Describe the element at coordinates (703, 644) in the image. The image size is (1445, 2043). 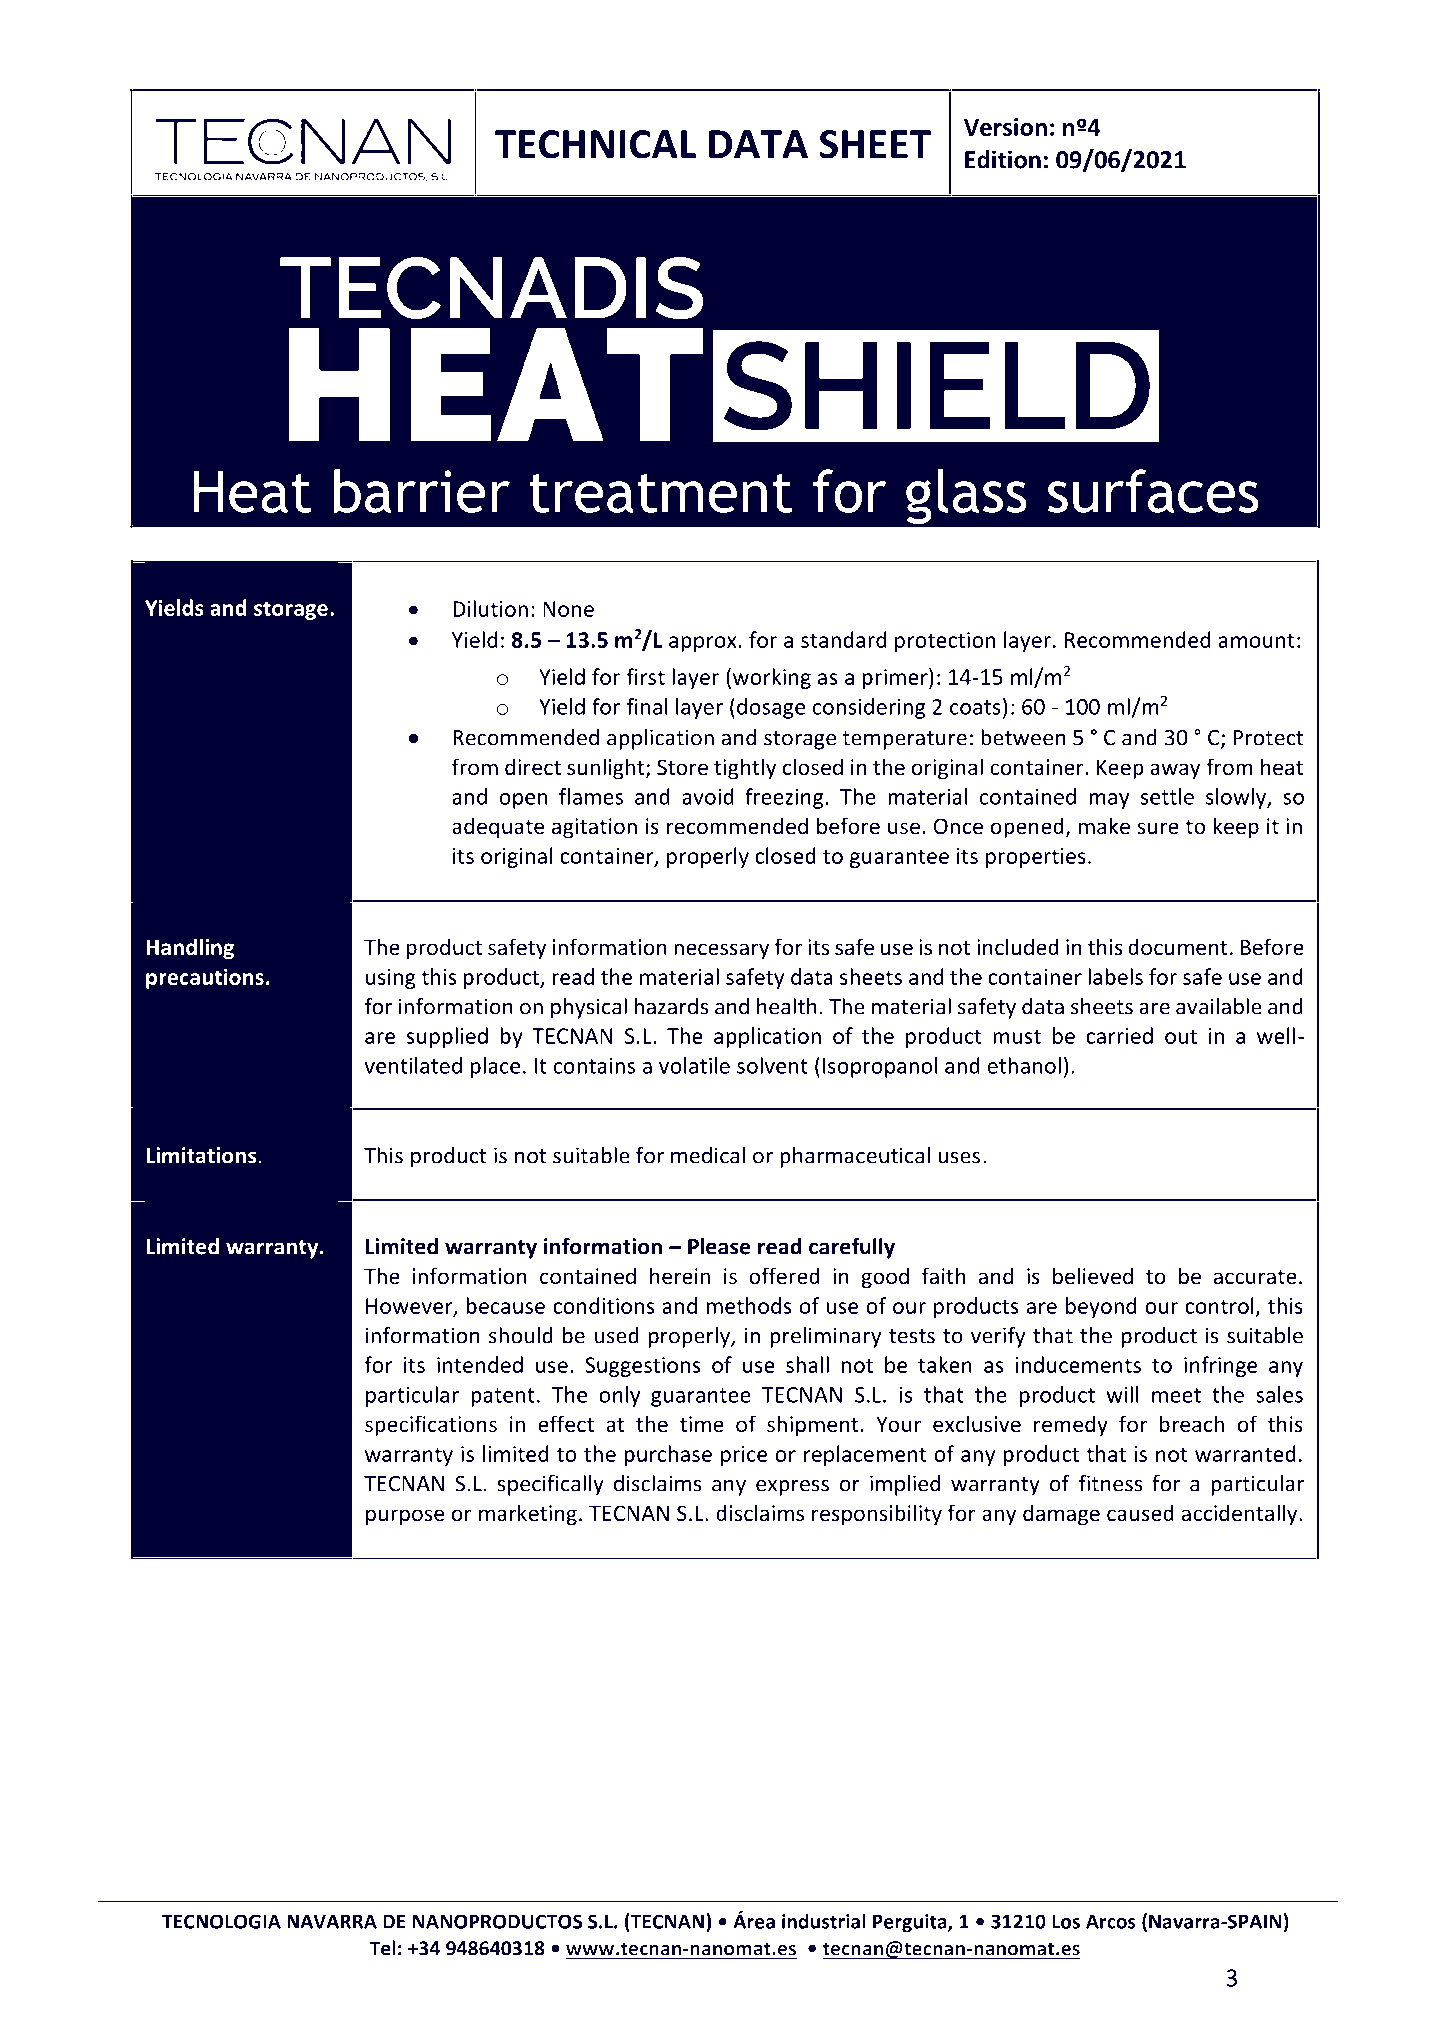
I see `approx` at that location.
